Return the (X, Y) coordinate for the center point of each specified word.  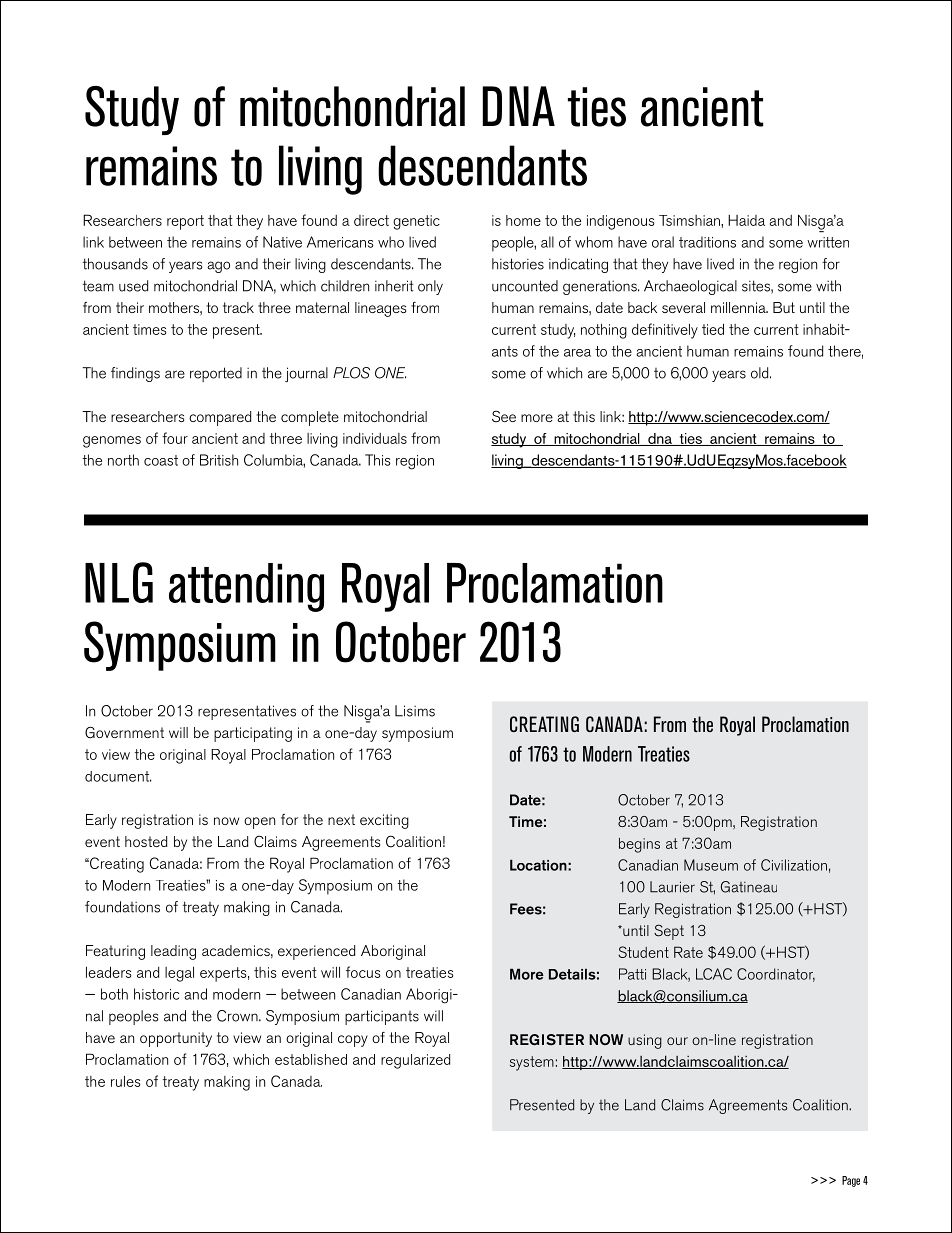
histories (518, 264)
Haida (746, 220)
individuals (375, 438)
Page (851, 1181)
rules (126, 1081)
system (532, 1063)
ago (218, 267)
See (504, 416)
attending (246, 587)
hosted (146, 841)
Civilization (794, 865)
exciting (384, 821)
